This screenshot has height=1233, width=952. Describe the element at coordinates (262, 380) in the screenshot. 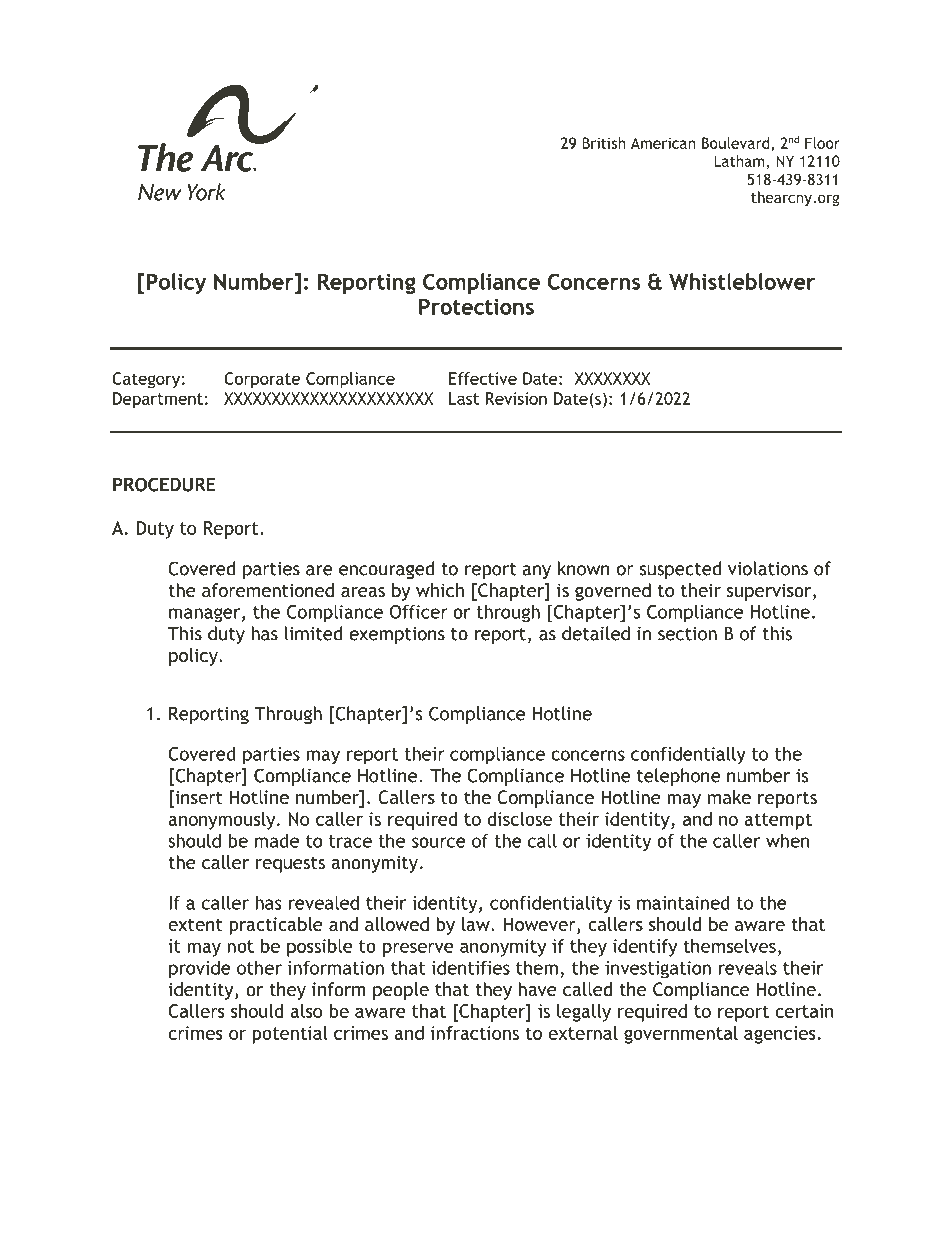

I see `Corporate` at that location.
